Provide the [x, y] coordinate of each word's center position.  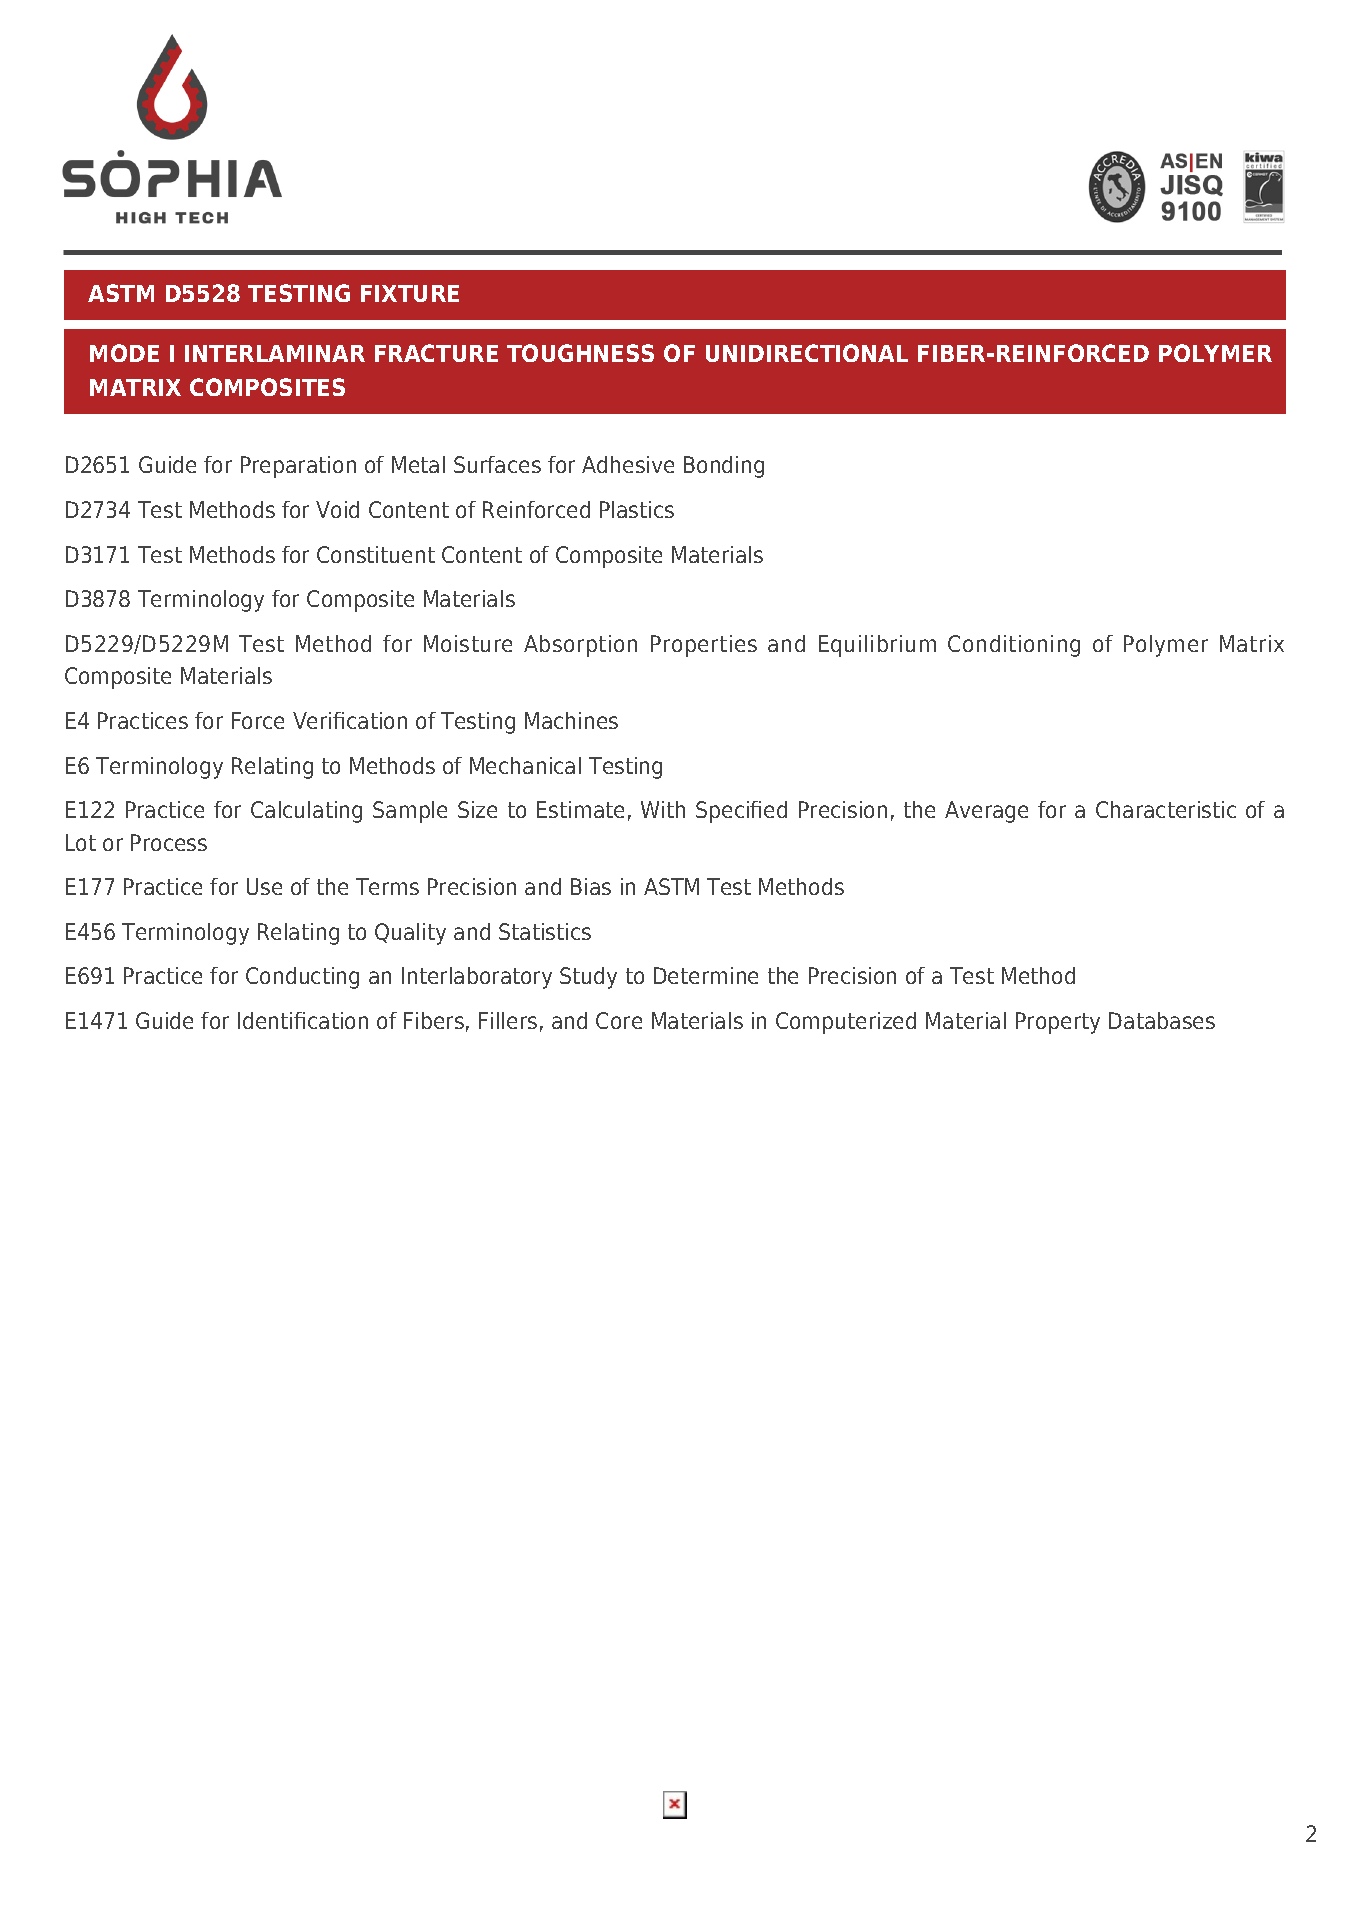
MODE [124, 353]
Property [1058, 1023]
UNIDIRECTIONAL [807, 353]
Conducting [302, 978]
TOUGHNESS [580, 353]
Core [619, 1020]
